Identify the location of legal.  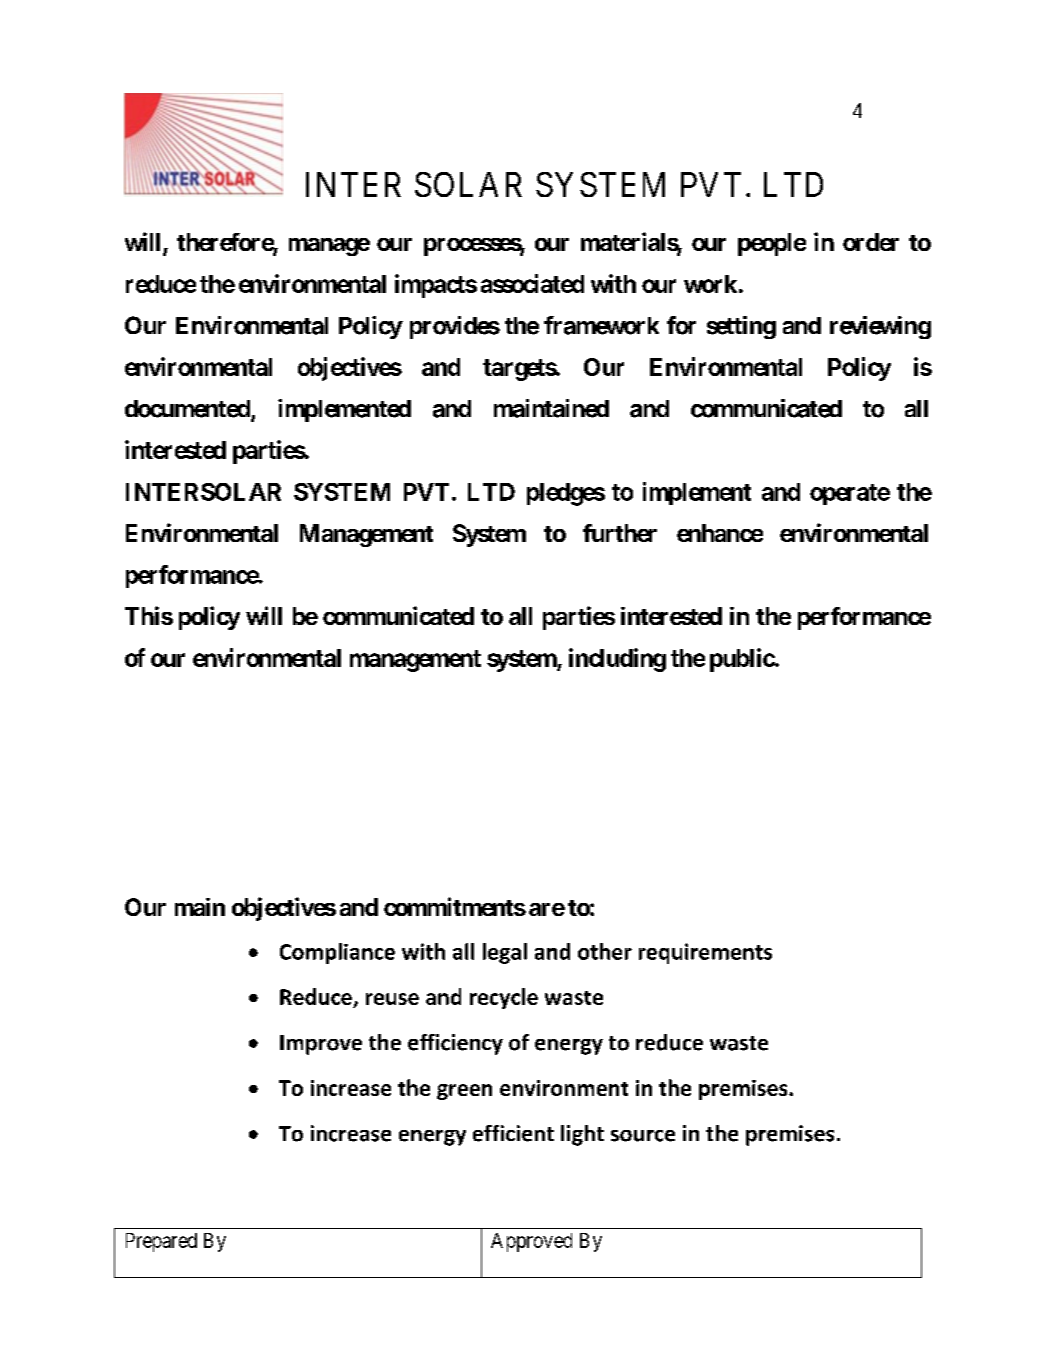
(505, 953).
